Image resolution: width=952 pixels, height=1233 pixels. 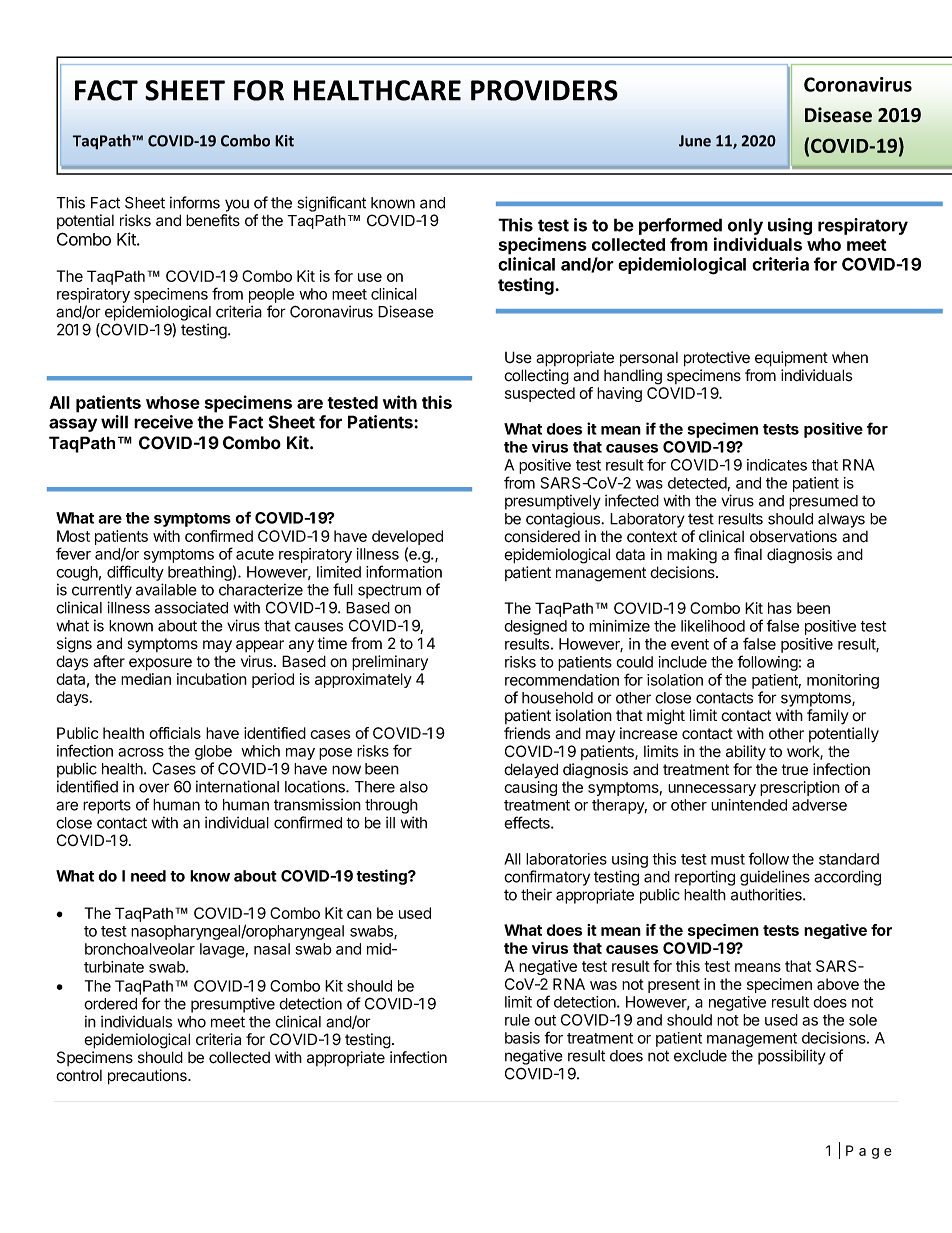 I want to click on effects, so click(x=528, y=822).
